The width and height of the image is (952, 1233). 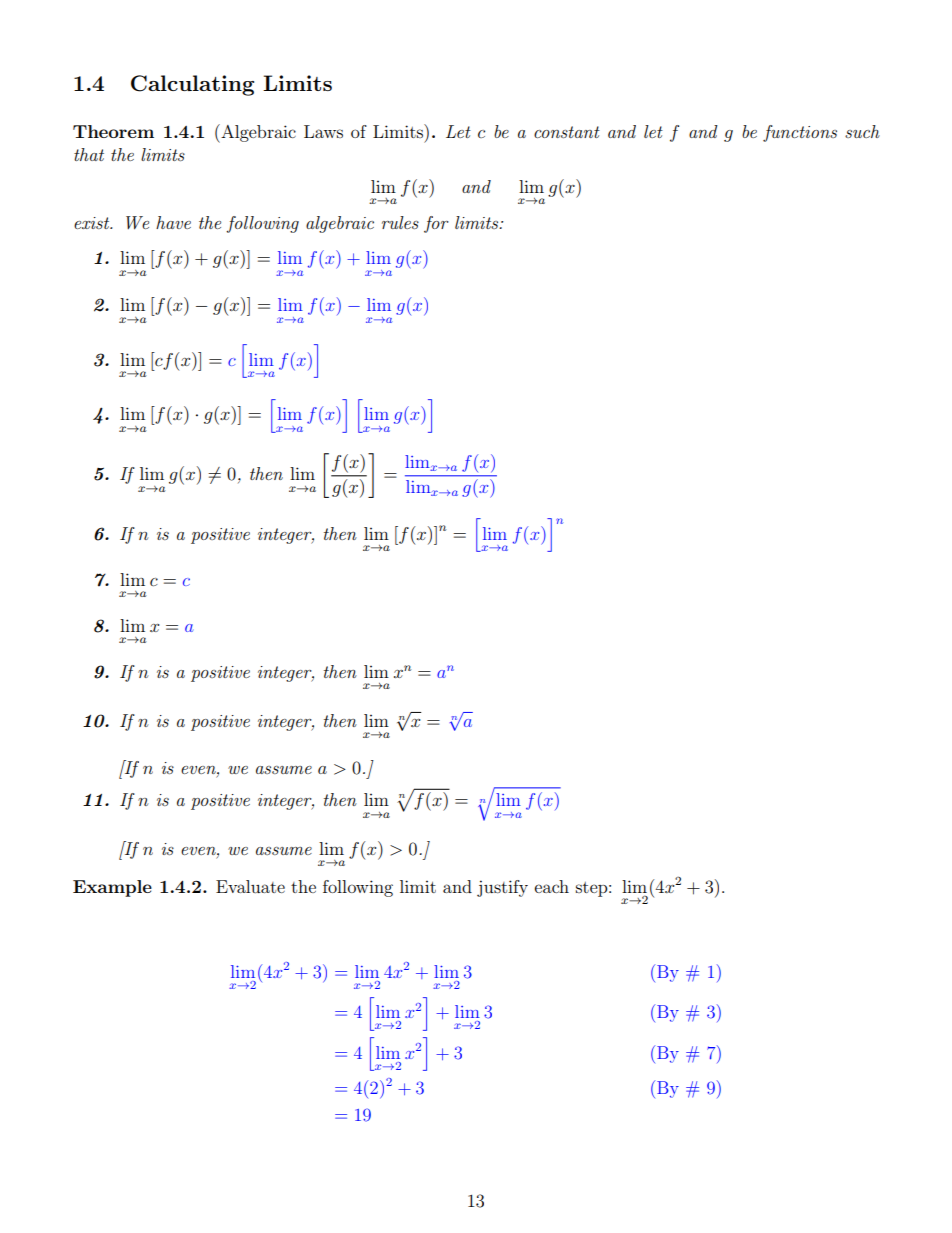 What do you see at coordinates (436, 224) in the image?
I see `for` at bounding box center [436, 224].
